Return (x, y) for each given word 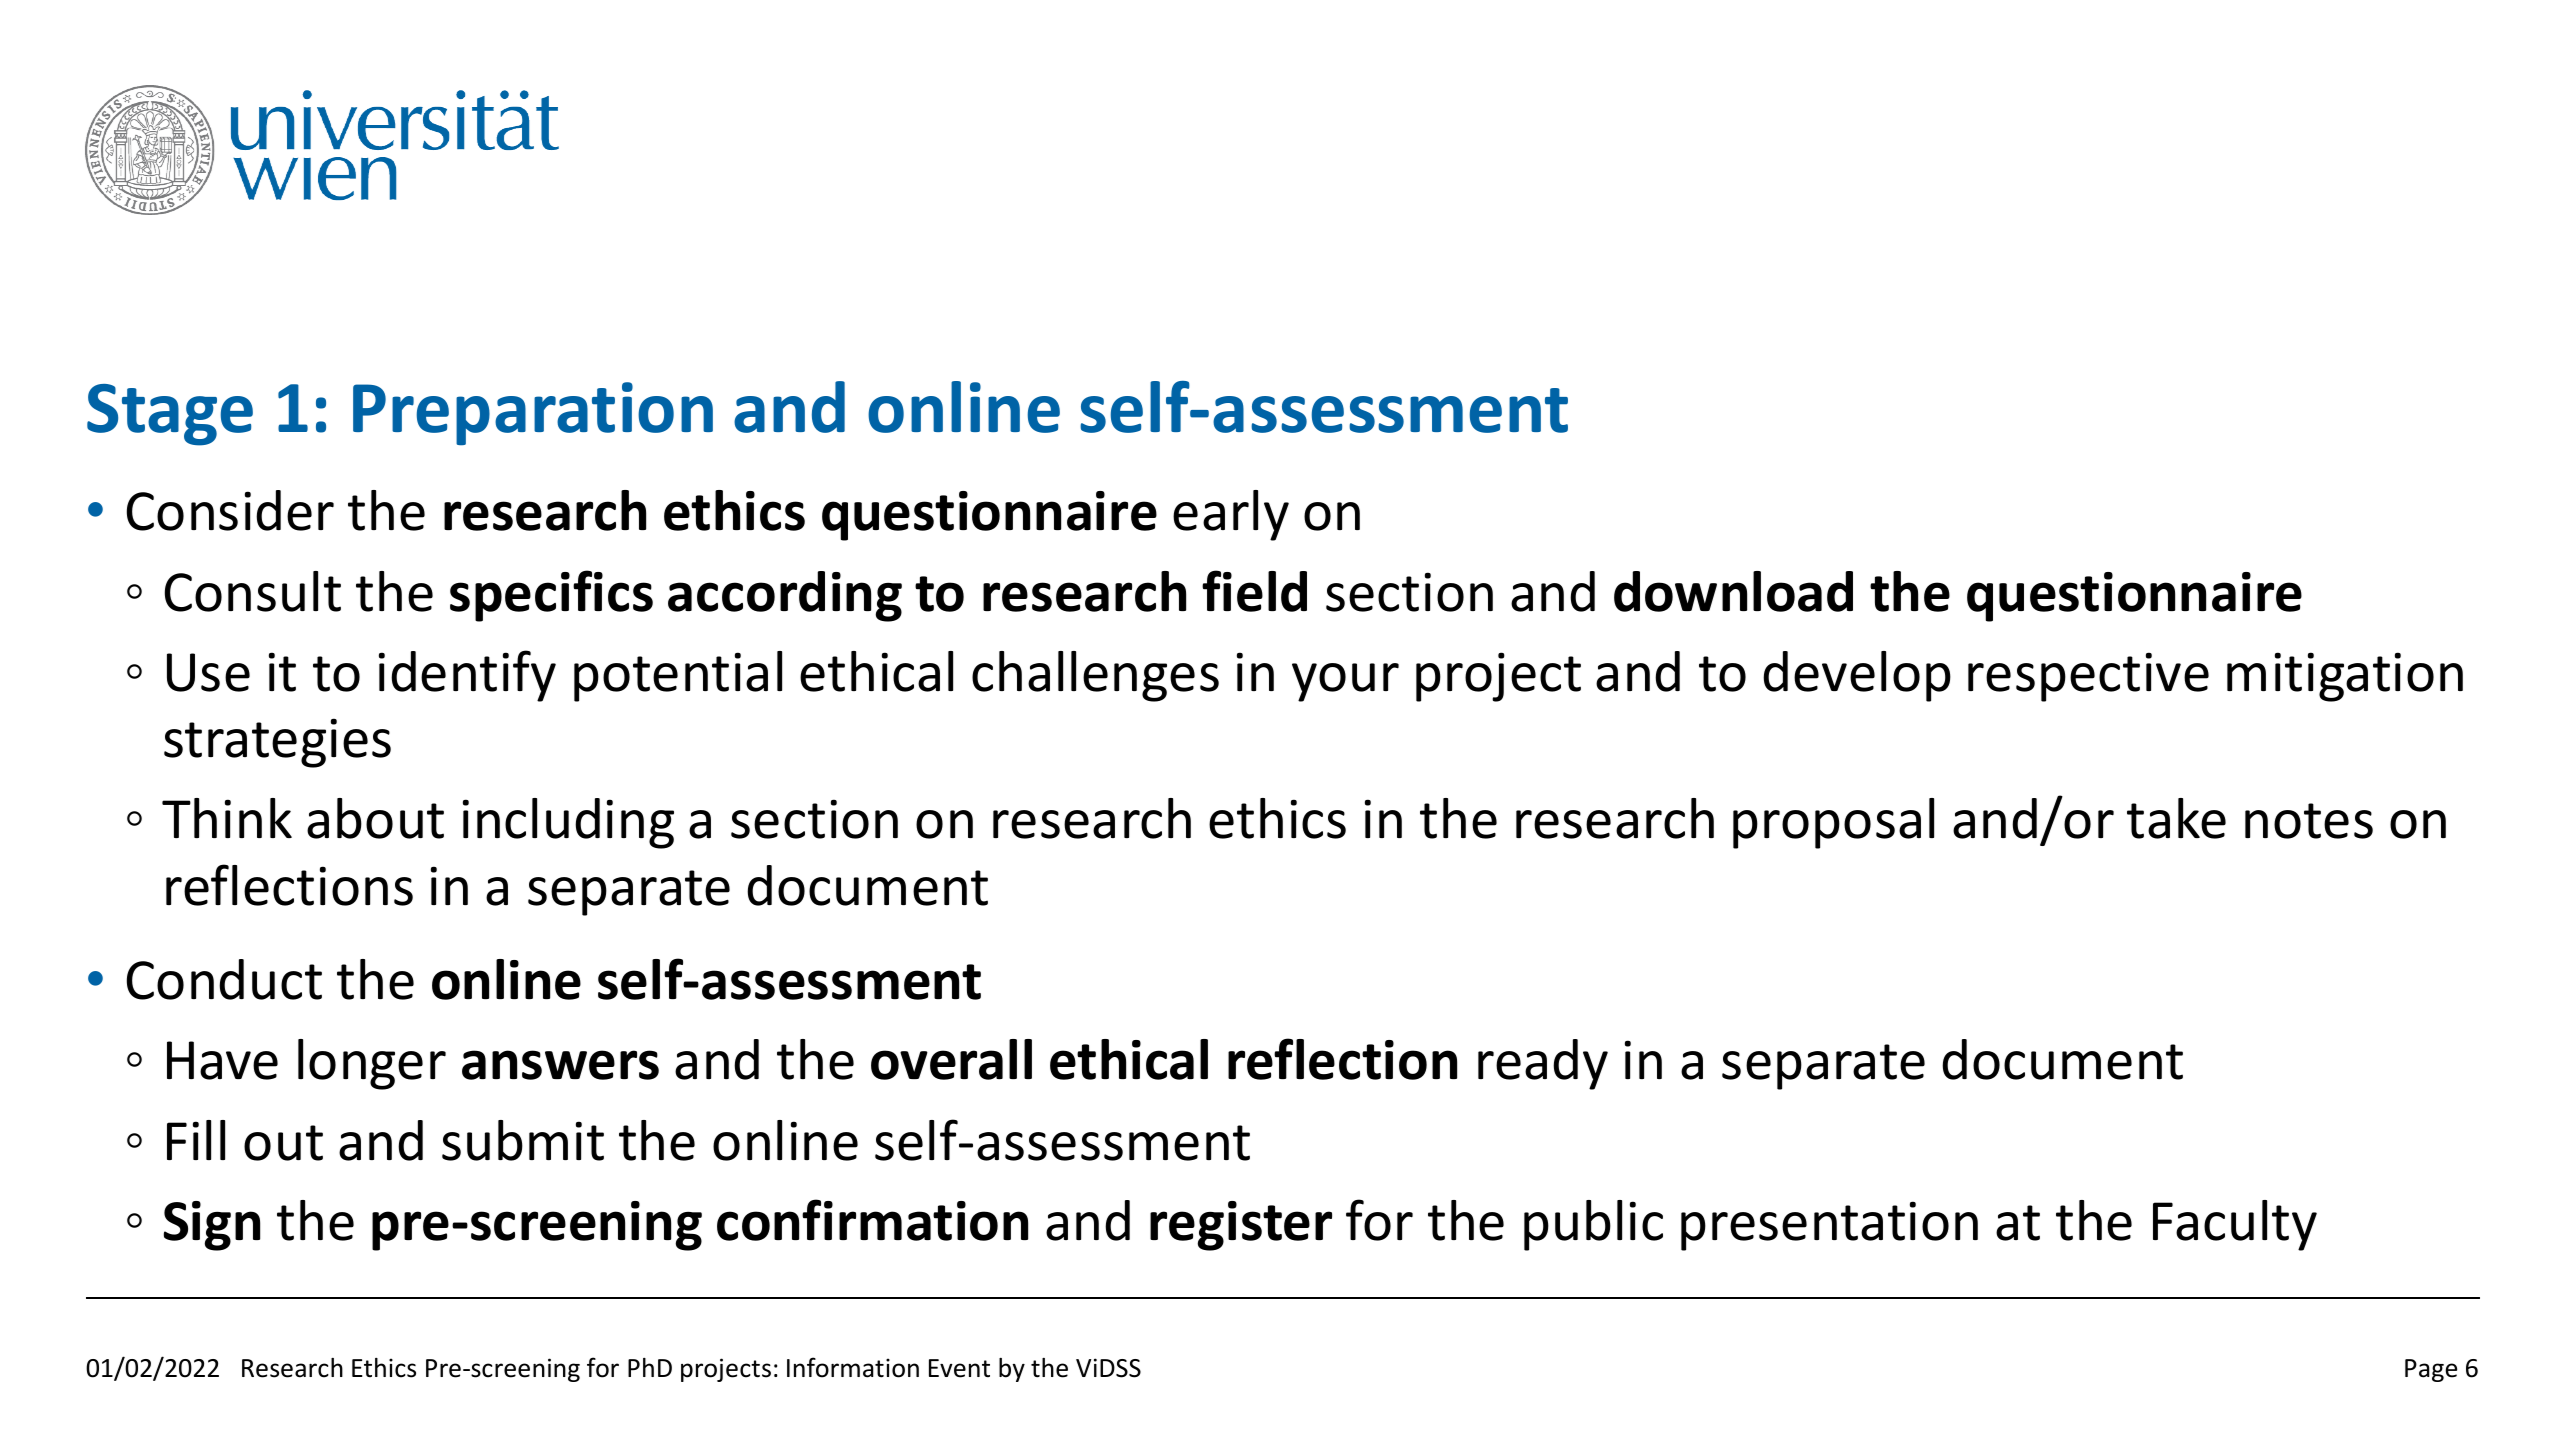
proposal (1833, 823)
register (1241, 1226)
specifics (551, 596)
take (2176, 818)
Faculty (2235, 1225)
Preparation (533, 414)
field (1254, 591)
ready (1543, 1064)
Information (853, 1367)
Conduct (224, 979)
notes (2309, 821)
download (1733, 591)
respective (2088, 677)
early (1231, 515)
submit (523, 1140)
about (375, 818)
